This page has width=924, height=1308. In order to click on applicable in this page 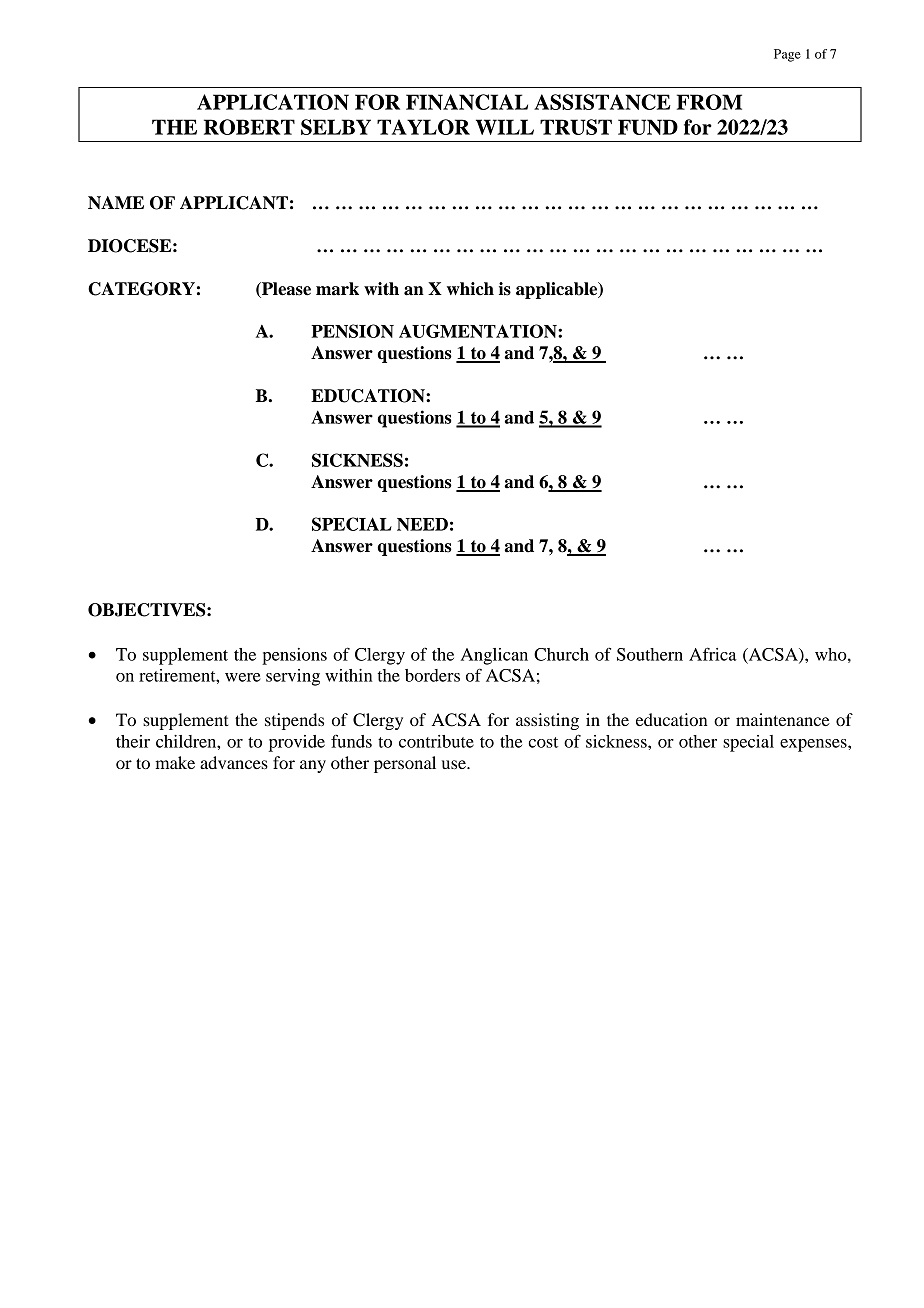, I will do `click(558, 290)`.
